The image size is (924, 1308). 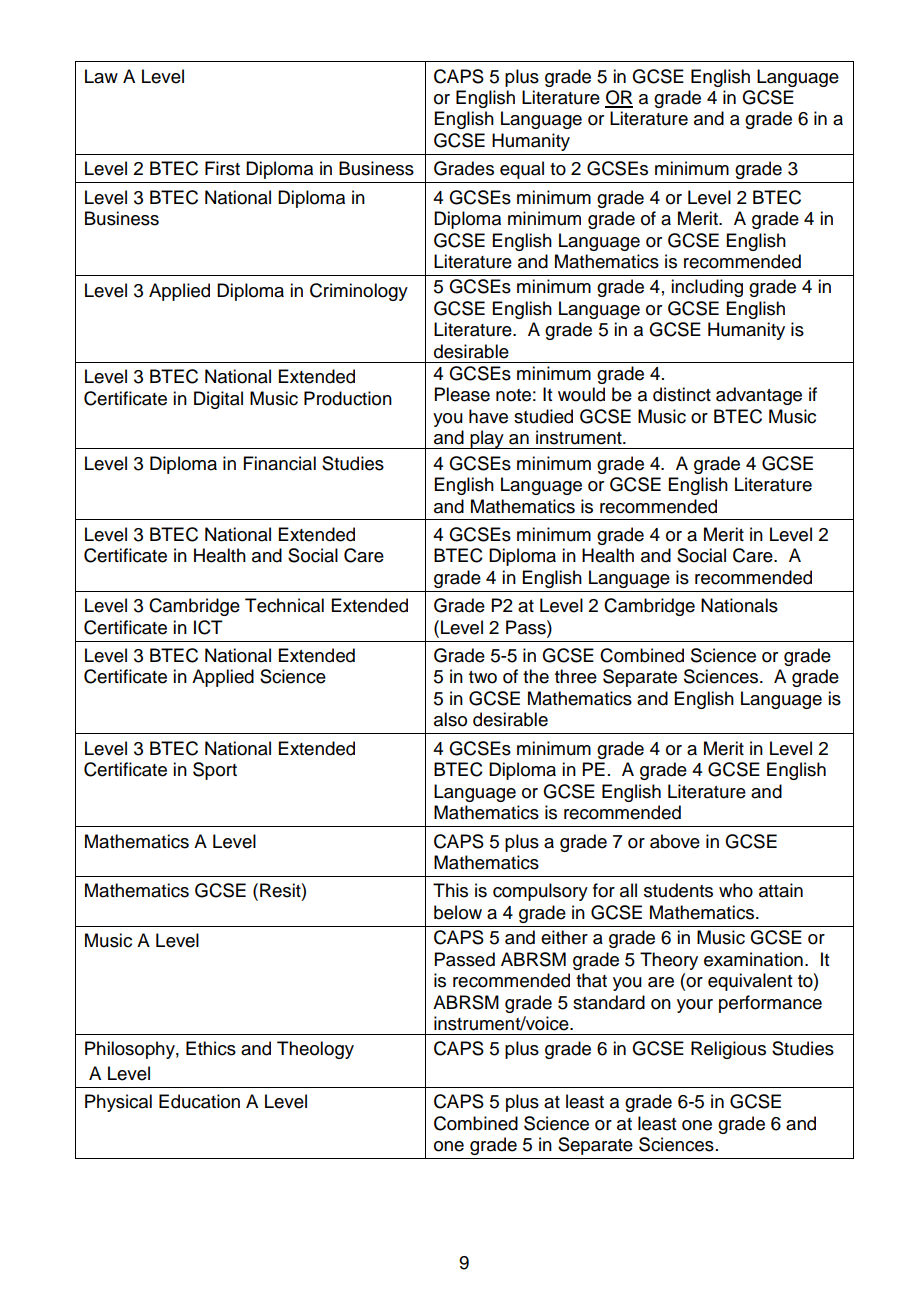 What do you see at coordinates (728, 1050) in the screenshot?
I see `Religious` at bounding box center [728, 1050].
